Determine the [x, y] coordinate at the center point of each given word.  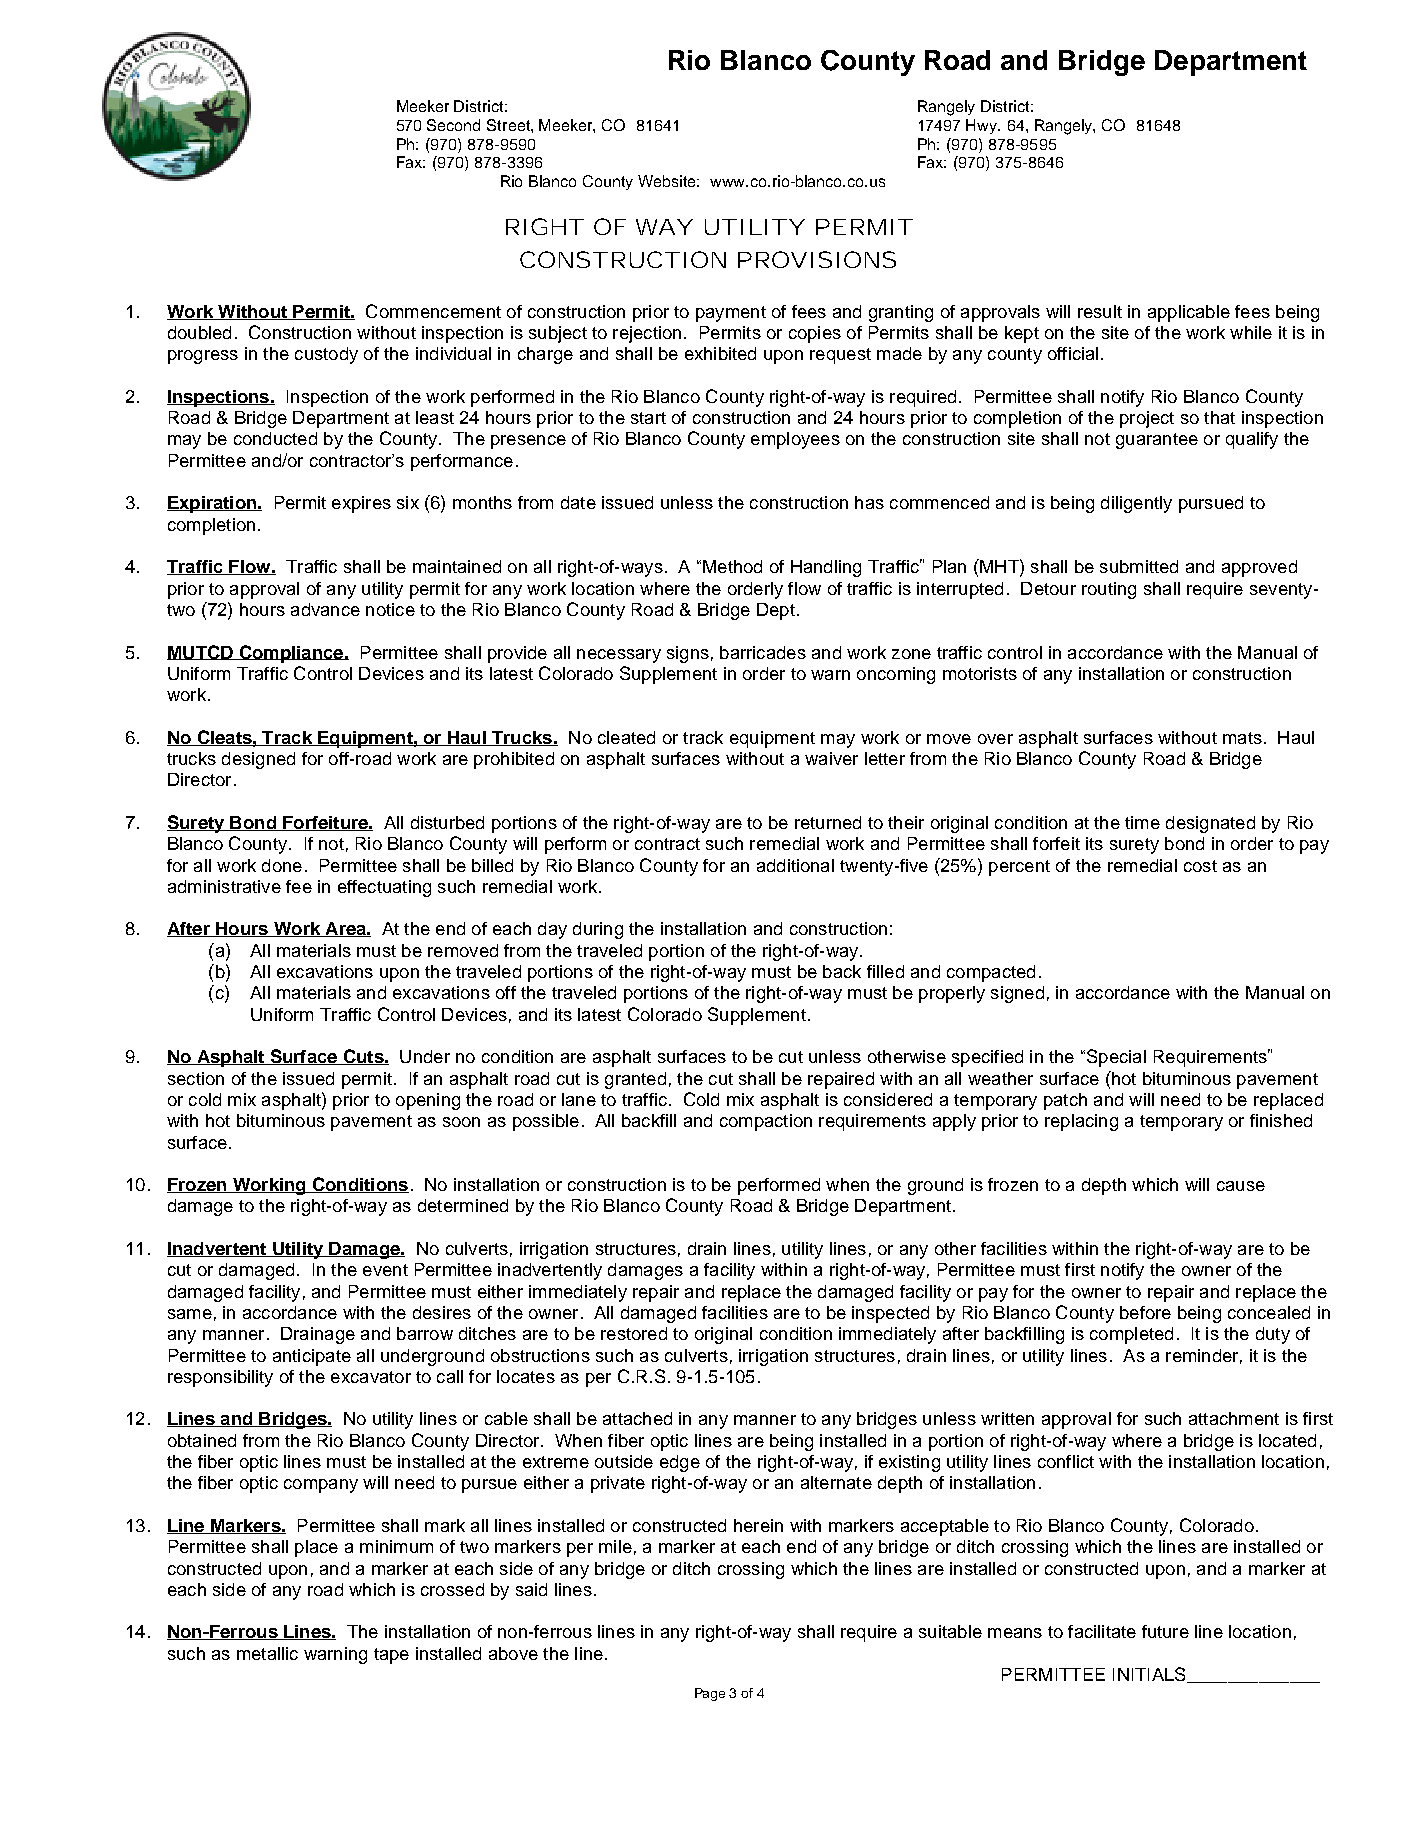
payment [731, 314]
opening [428, 1101]
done [282, 865]
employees [795, 440]
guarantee [1157, 441]
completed [1131, 1335]
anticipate [312, 1357]
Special [1116, 1058]
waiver [831, 758]
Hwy [983, 126]
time [1142, 822]
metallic [267, 1653]
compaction [766, 1122]
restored [634, 1333]
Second [453, 125]
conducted [275, 438]
